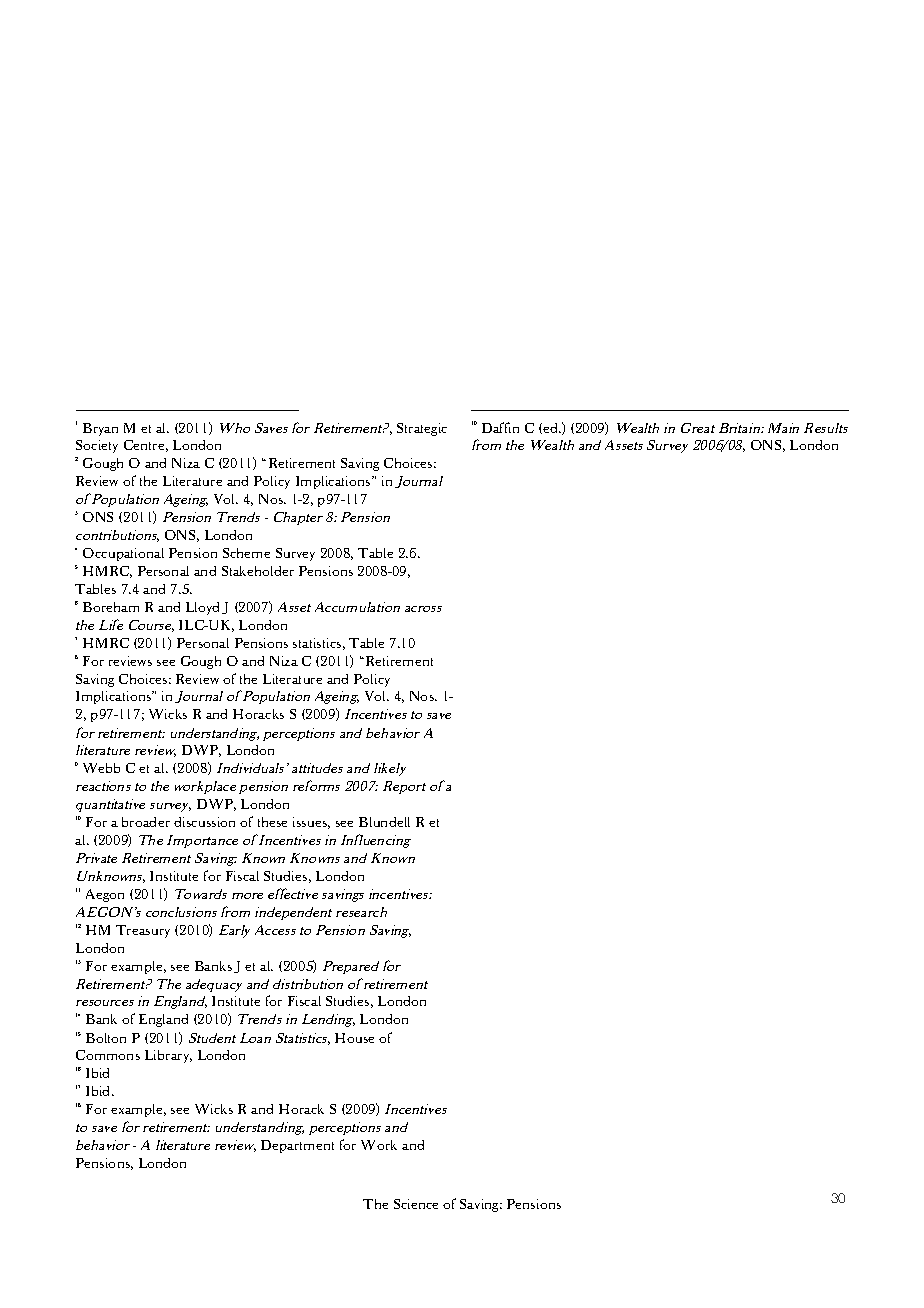 This page has width=924, height=1308. What do you see at coordinates (246, 553) in the page?
I see `Scheme` at bounding box center [246, 553].
